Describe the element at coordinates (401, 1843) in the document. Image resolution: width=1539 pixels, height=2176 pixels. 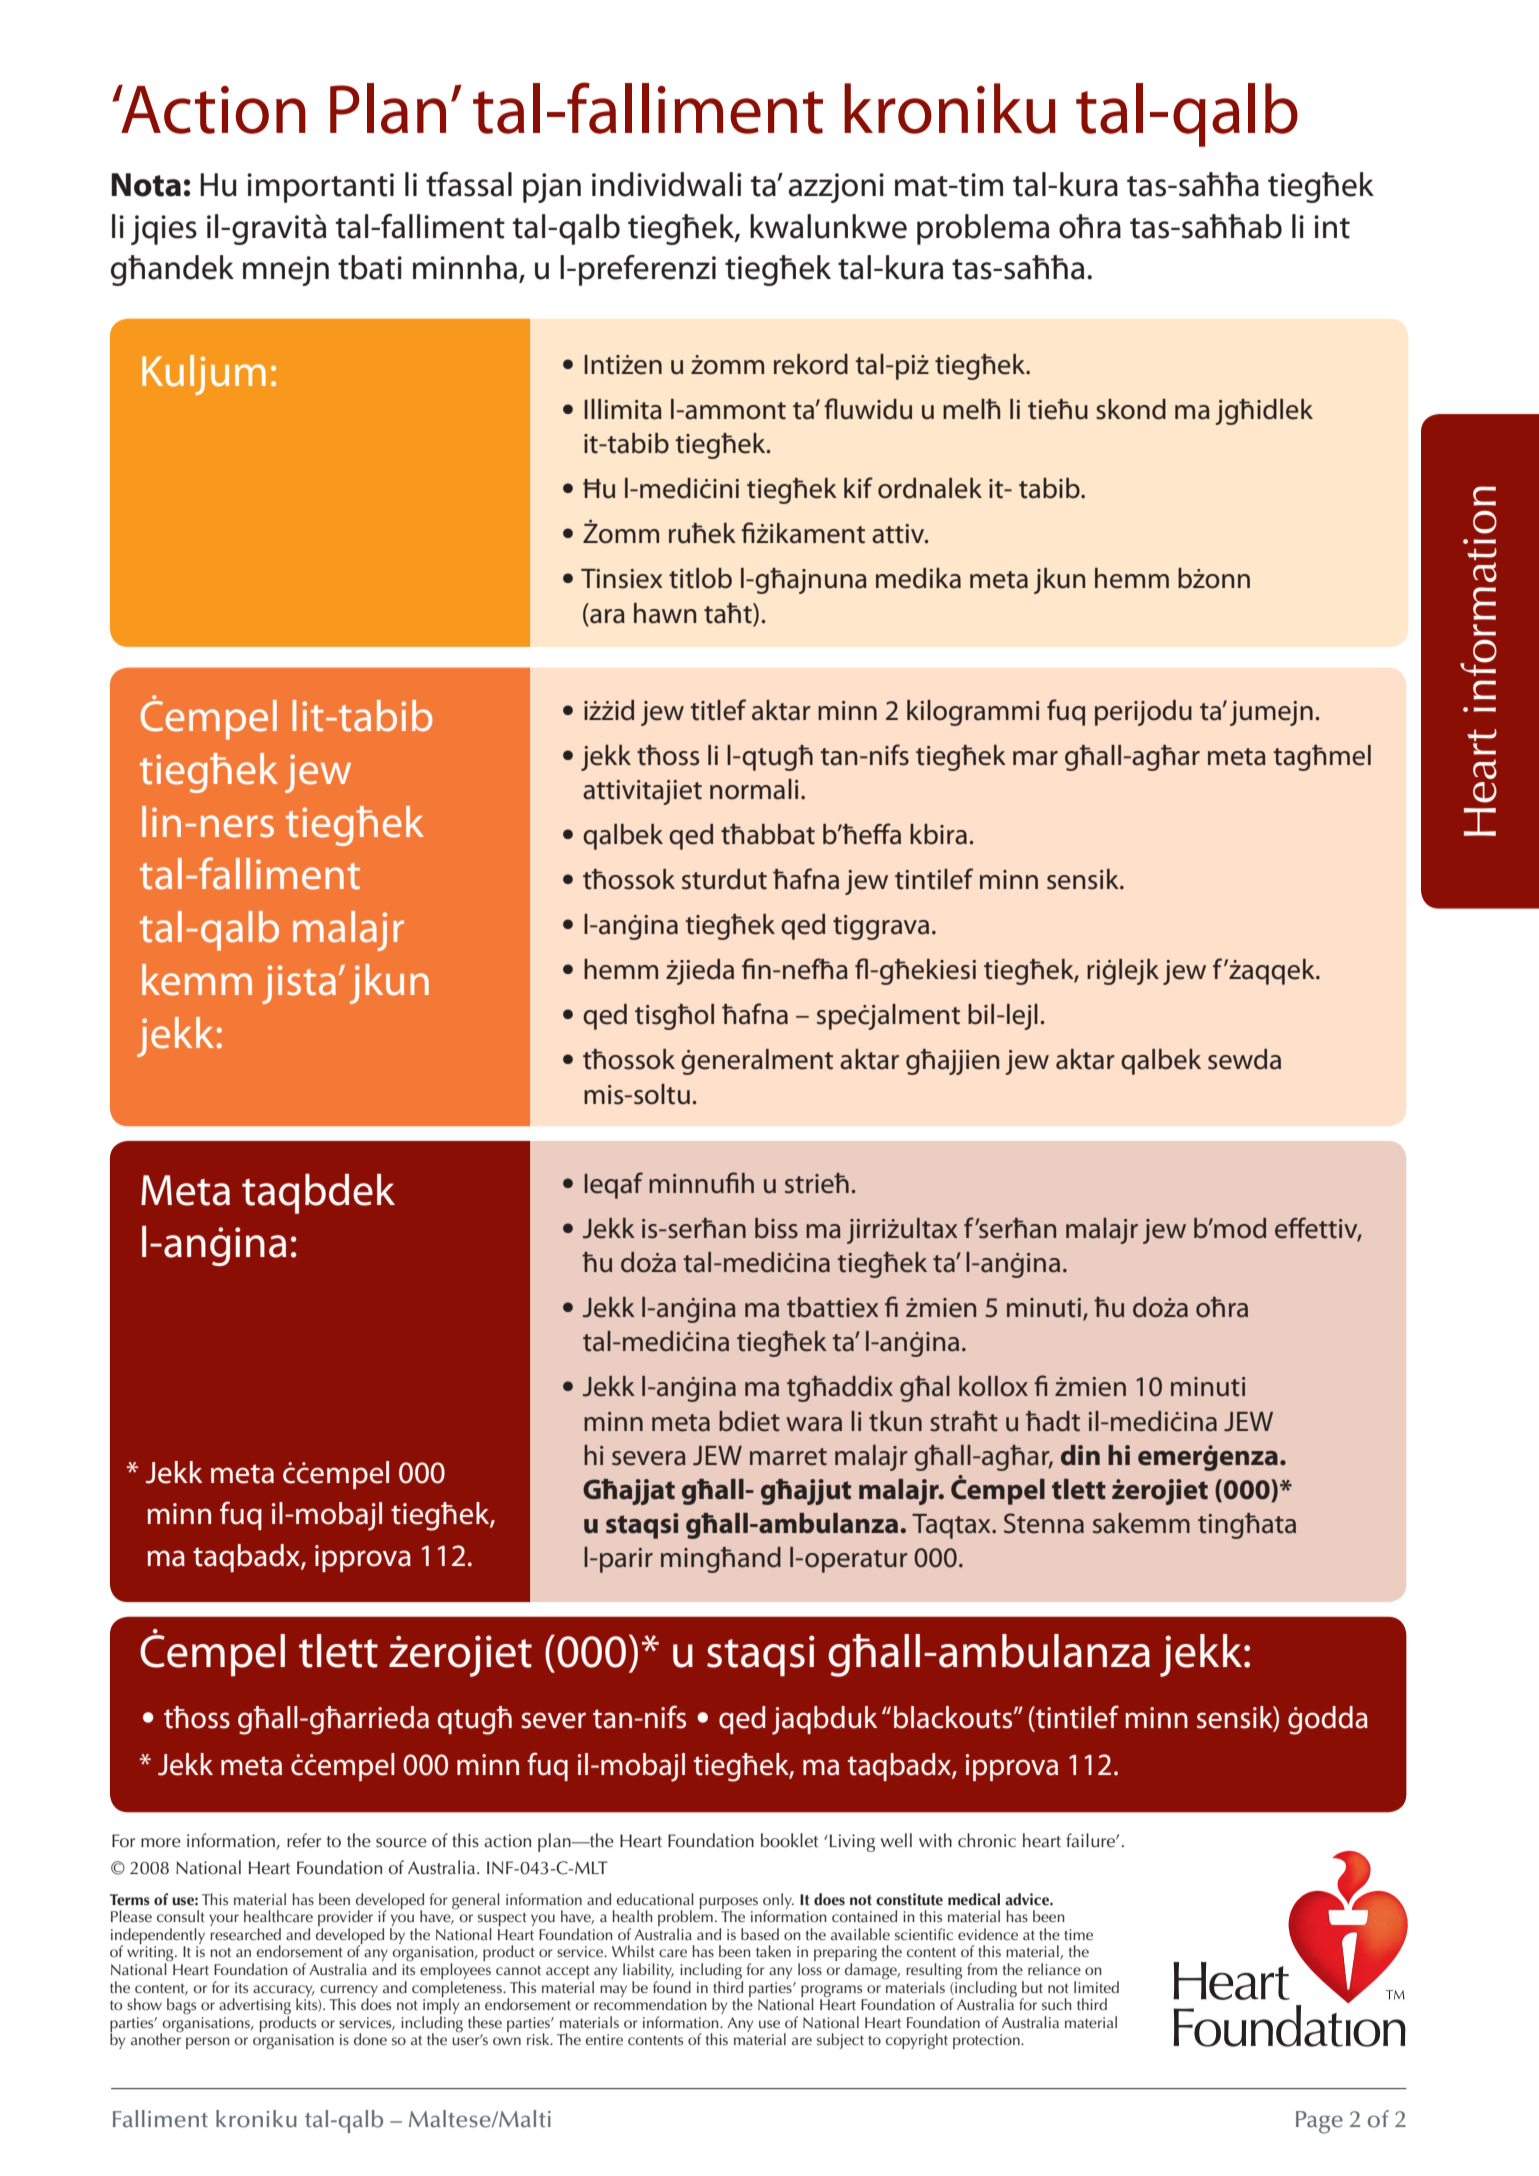
I see `source` at that location.
